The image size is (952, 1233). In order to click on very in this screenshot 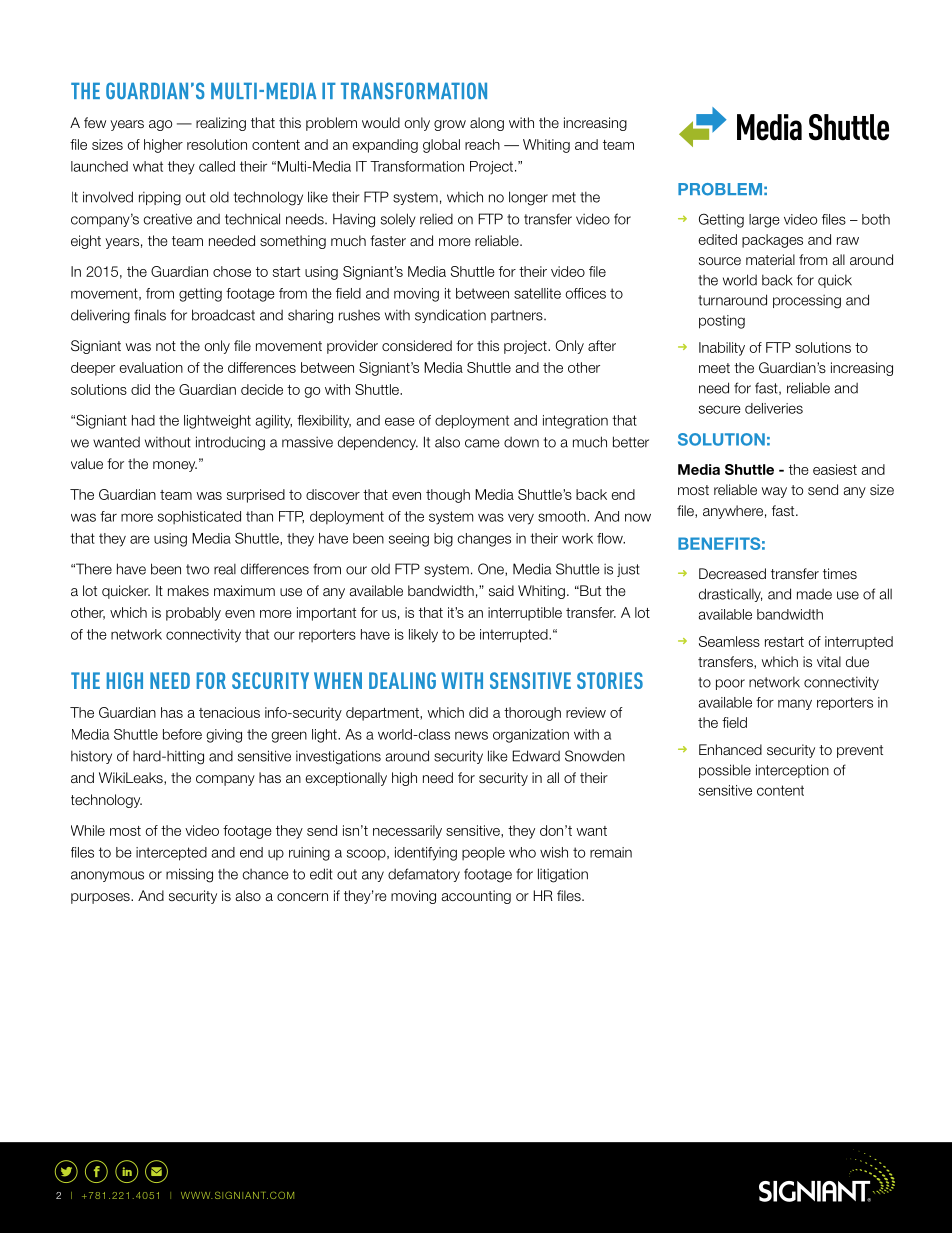, I will do `click(521, 519)`.
